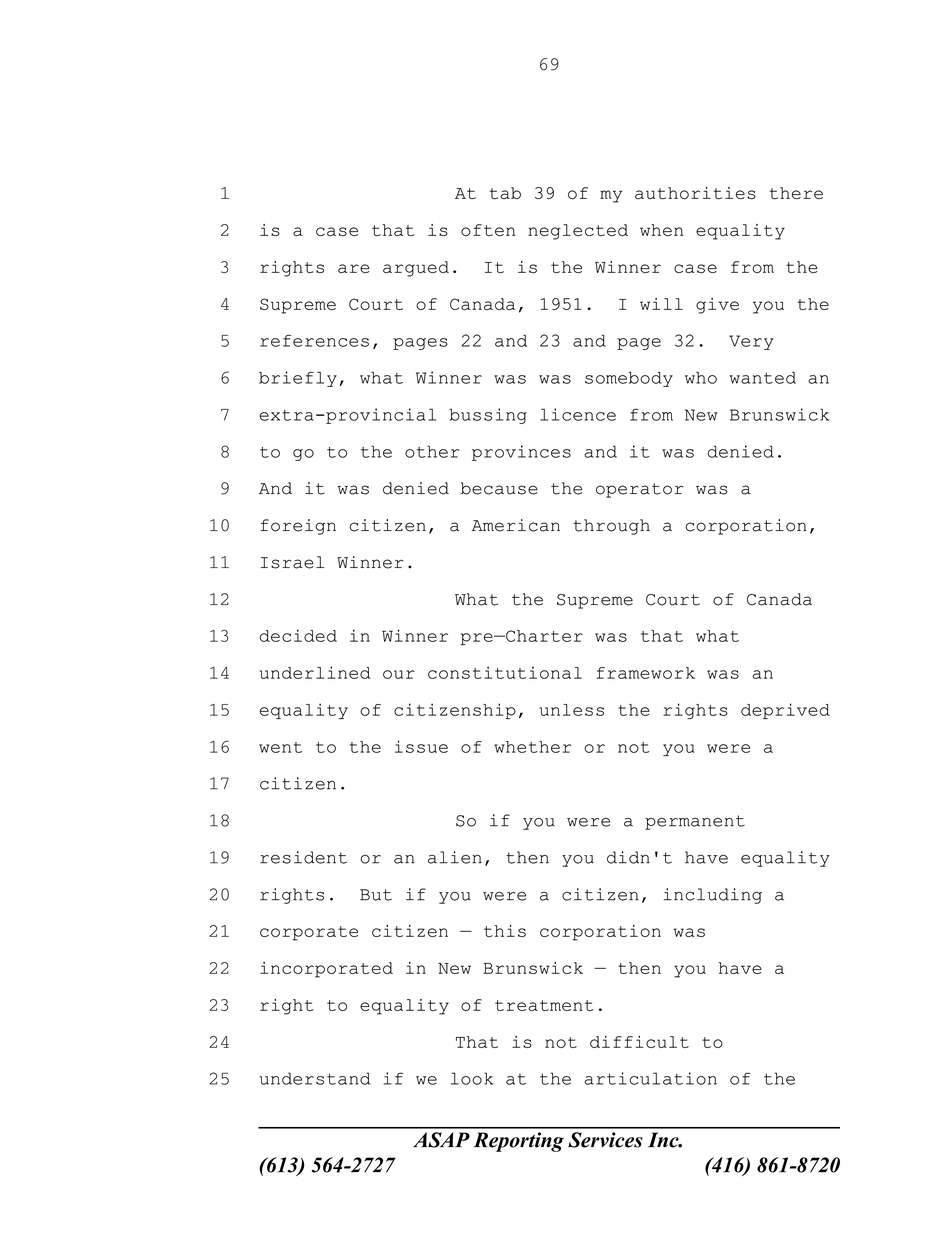 This screenshot has width=952, height=1233. Describe the element at coordinates (532, 747) in the screenshot. I see `whether` at that location.
